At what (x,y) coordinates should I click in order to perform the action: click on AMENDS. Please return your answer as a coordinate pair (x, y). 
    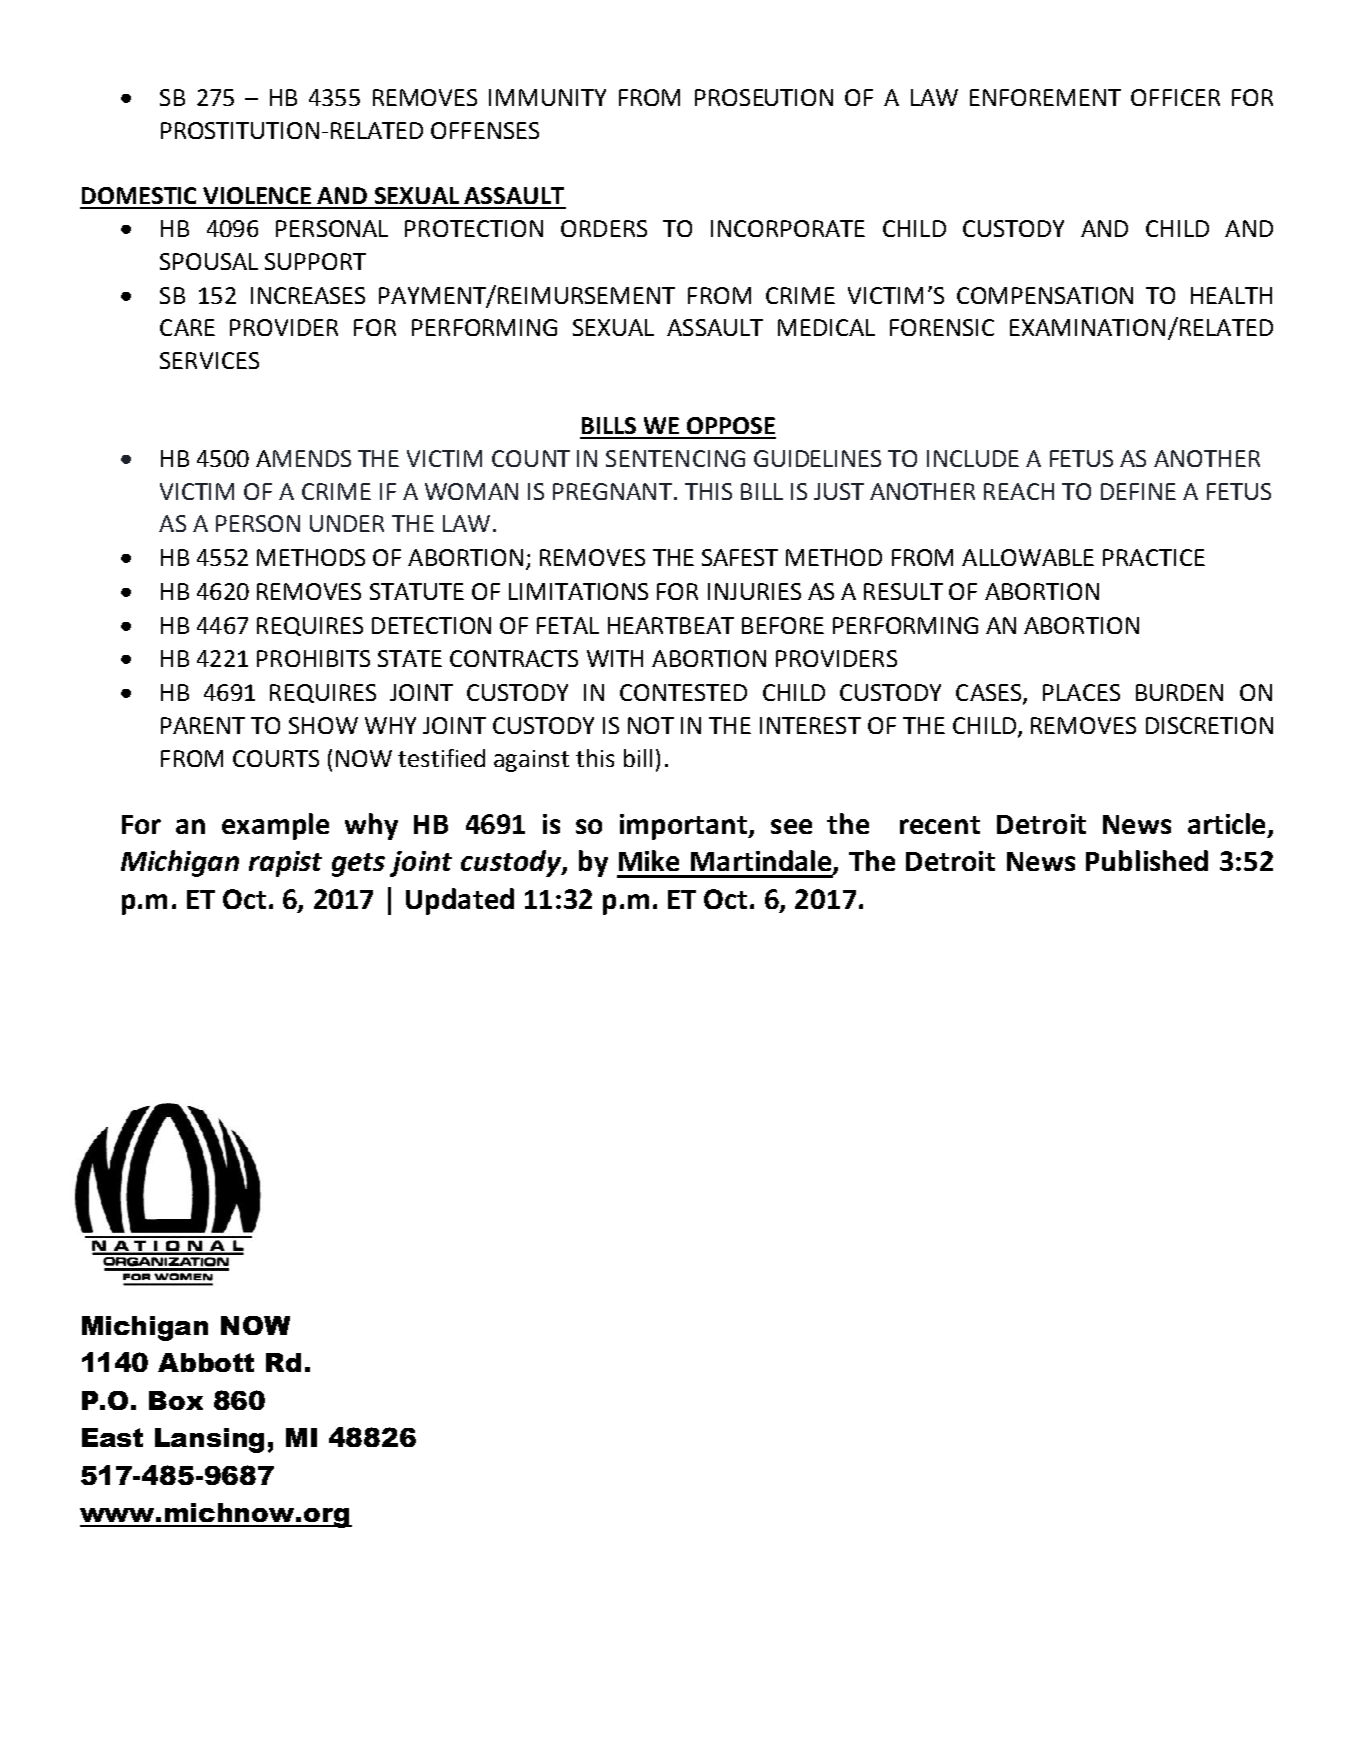
    Looking at the image, I should click on (303, 458).
